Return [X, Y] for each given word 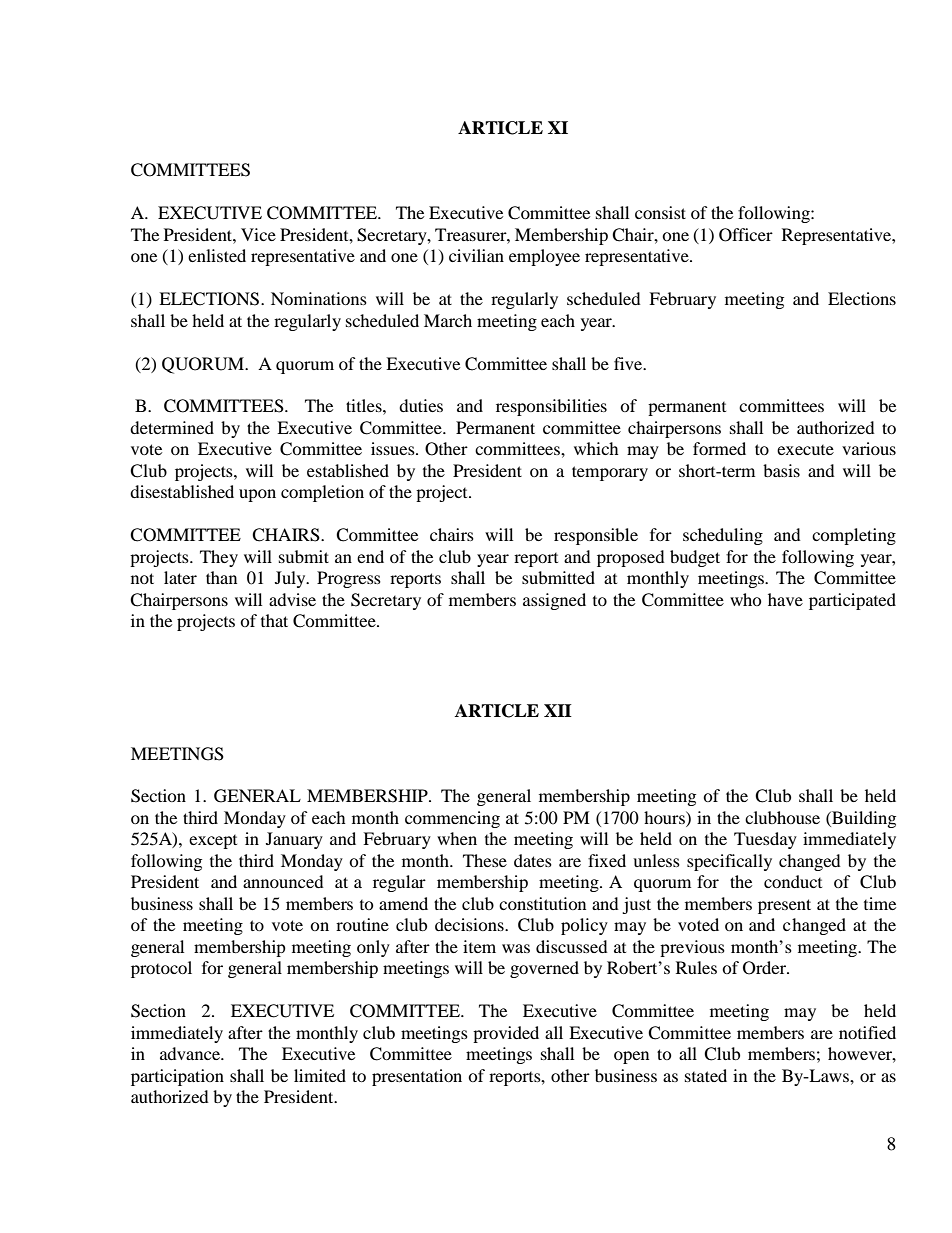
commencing [452, 819]
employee [544, 257]
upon [257, 495]
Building [863, 819]
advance [191, 1053]
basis [781, 470]
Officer [746, 235]
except [213, 842]
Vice [258, 234]
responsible [596, 536]
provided [506, 1034]
